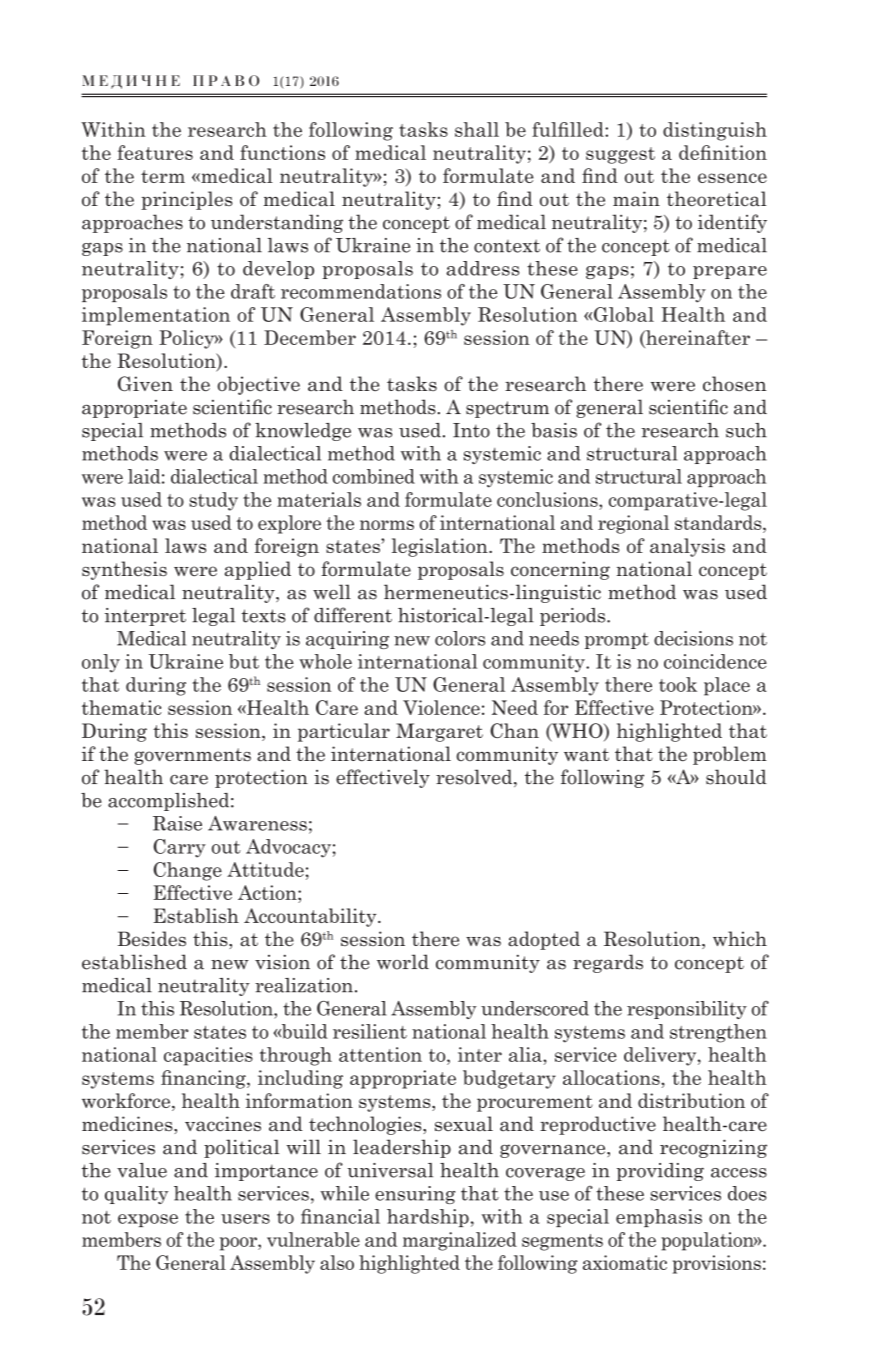 This page has height=1372, width=889. Describe the element at coordinates (213, 501) in the page. I see `study` at that location.
